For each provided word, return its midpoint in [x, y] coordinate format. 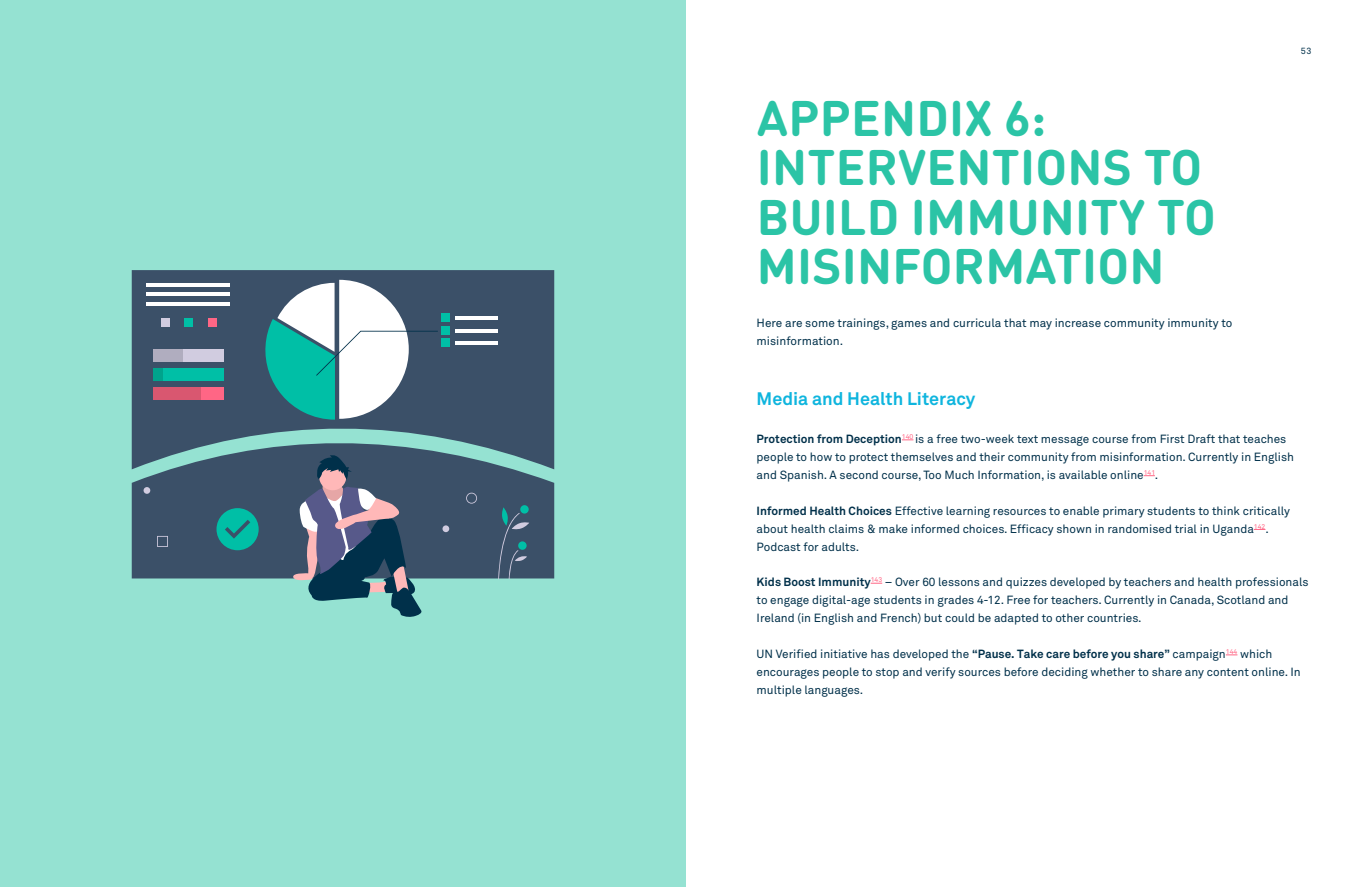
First [1172, 438]
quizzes [1026, 583]
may [1041, 325]
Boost [799, 581]
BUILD [828, 217]
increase [1078, 322]
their [992, 456]
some [820, 324]
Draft [1201, 438]
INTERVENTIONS [945, 167]
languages [833, 691]
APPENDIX [874, 118]
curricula [977, 322]
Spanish [802, 476]
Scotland [1241, 599]
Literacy [941, 400]
